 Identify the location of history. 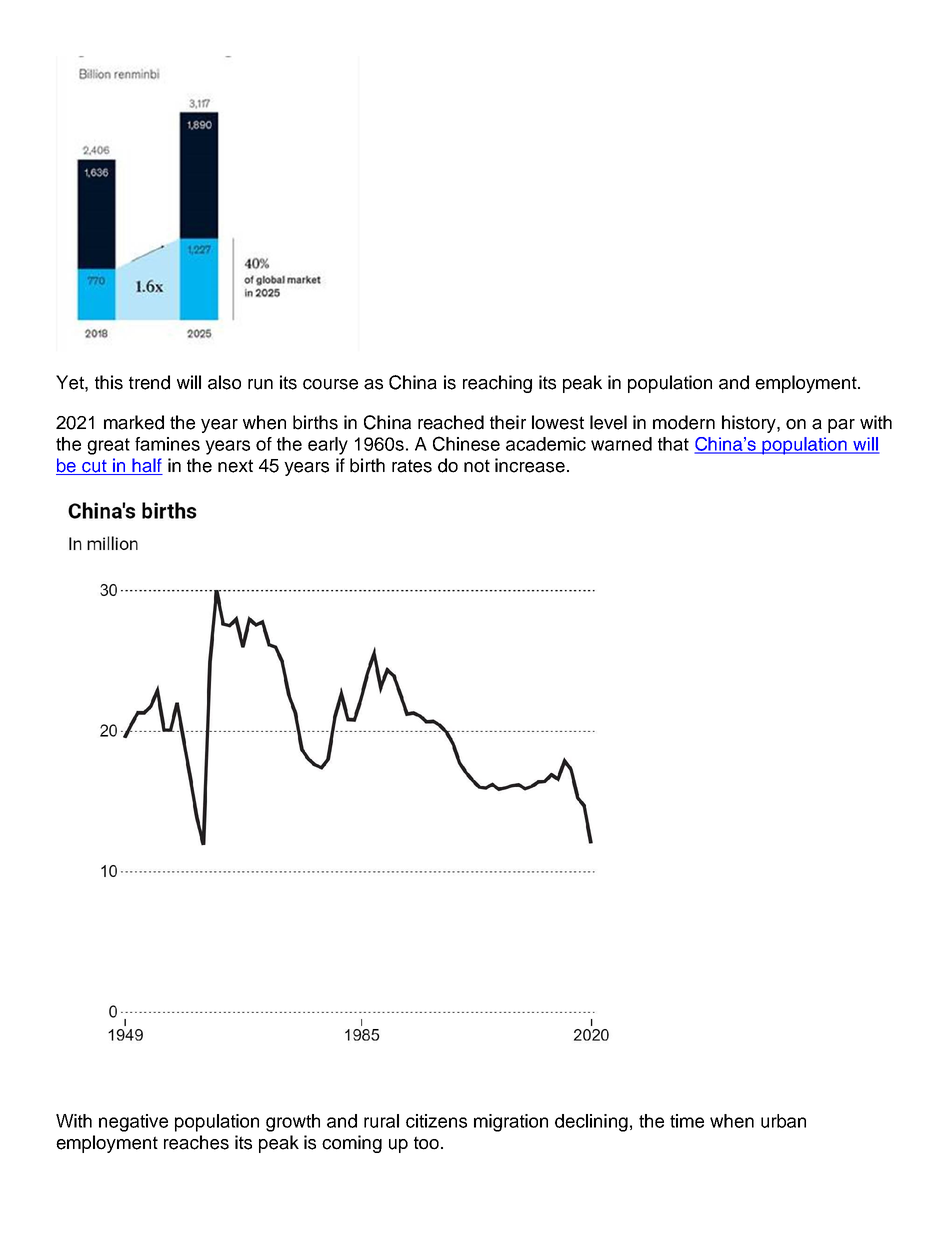
(750, 424).
